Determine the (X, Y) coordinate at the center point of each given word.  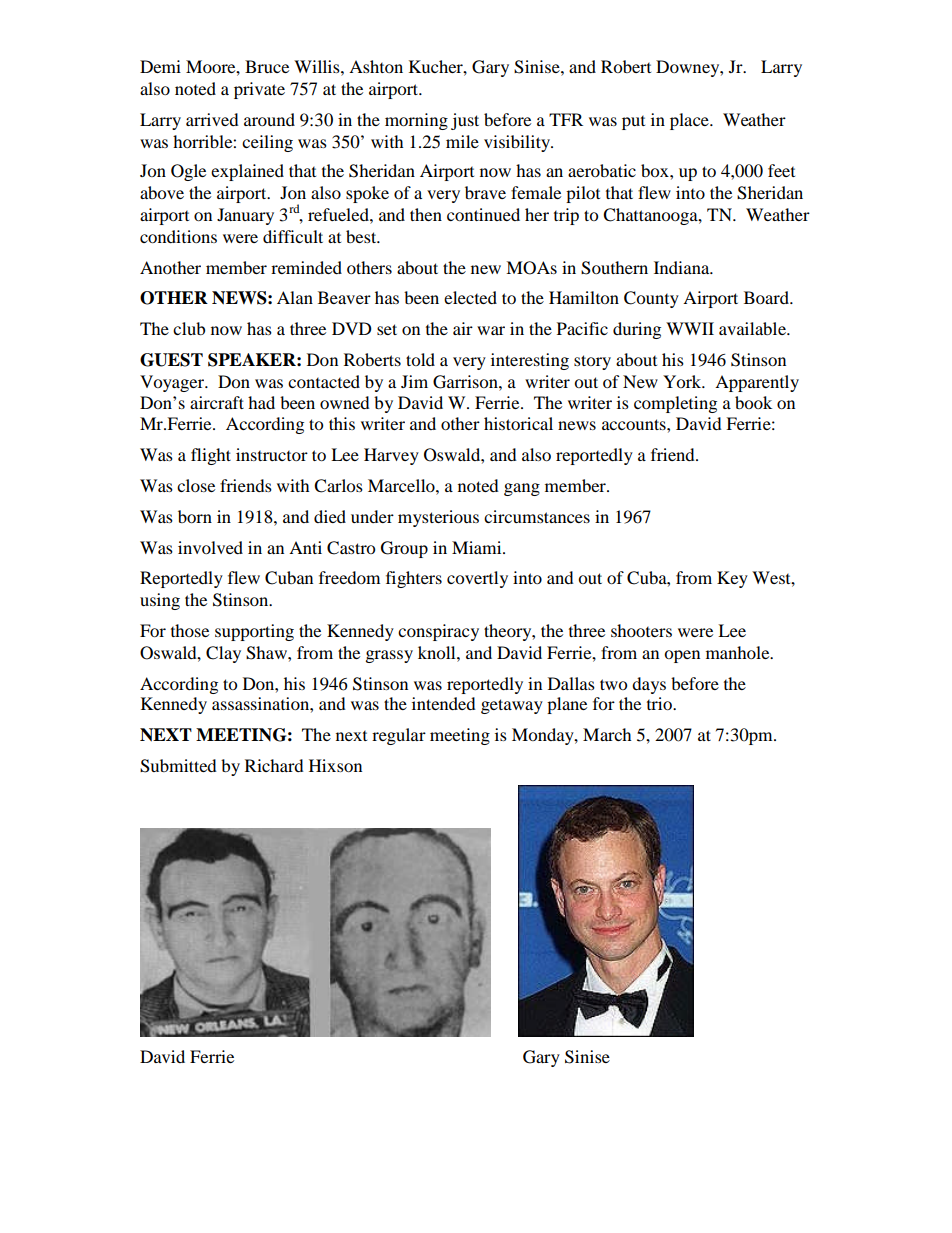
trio (660, 703)
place (690, 121)
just (465, 121)
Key (732, 579)
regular (399, 736)
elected (470, 297)
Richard (274, 765)
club (189, 328)
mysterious (438, 518)
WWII (690, 328)
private (259, 90)
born (195, 516)
